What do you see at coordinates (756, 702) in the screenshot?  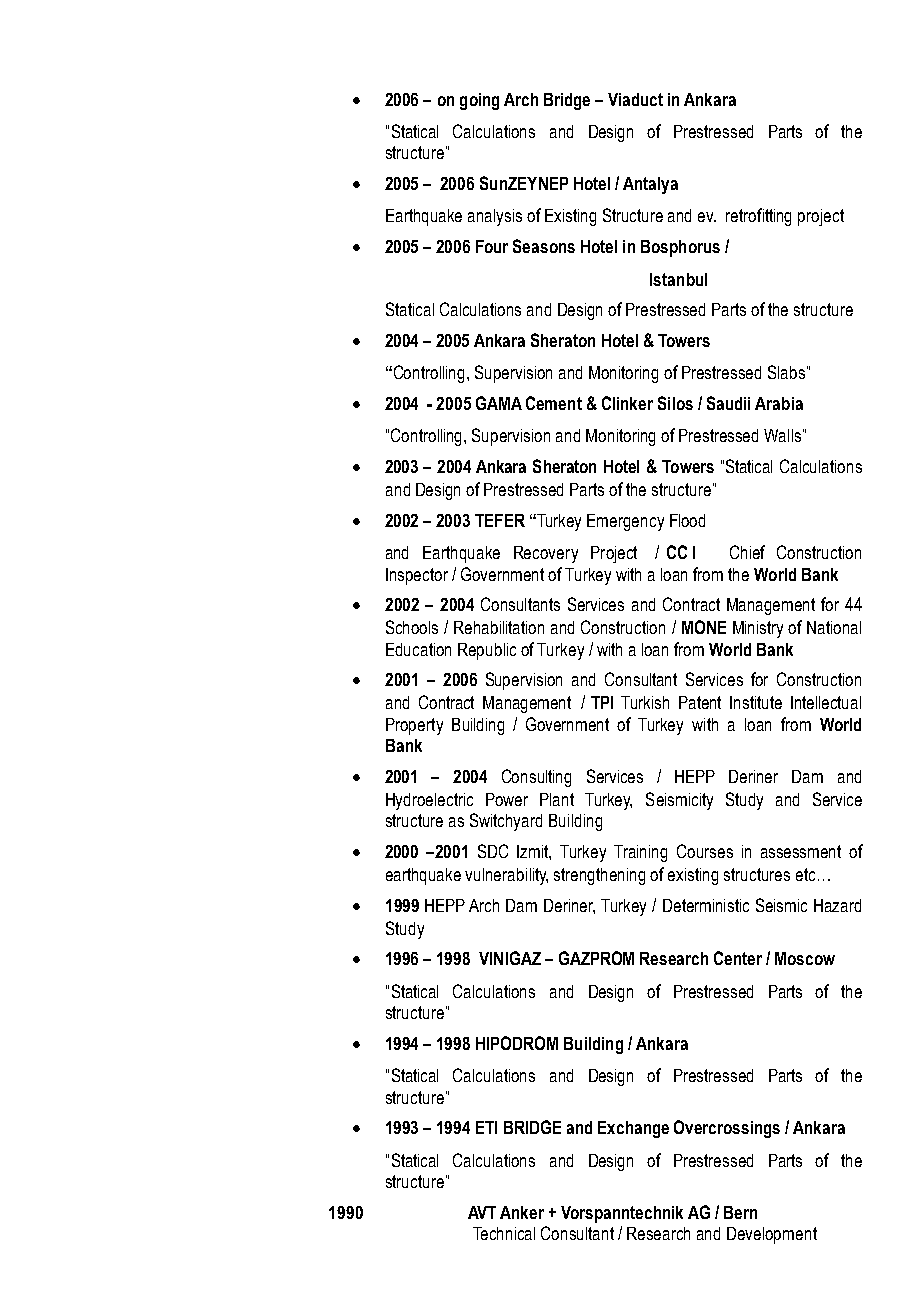 I see `Institute` at bounding box center [756, 702].
